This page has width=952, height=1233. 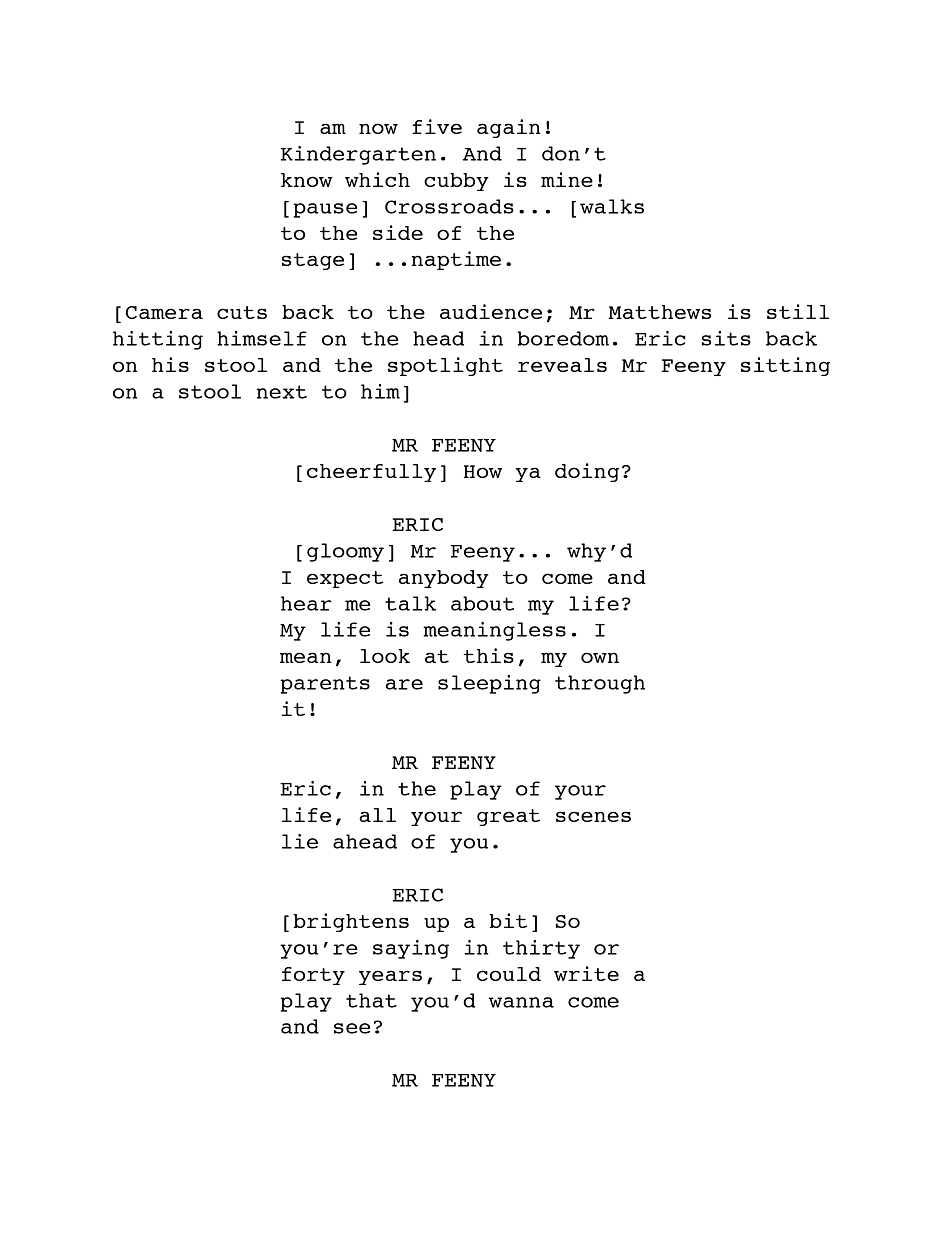 What do you see at coordinates (785, 366) in the page?
I see `sitting` at bounding box center [785, 366].
